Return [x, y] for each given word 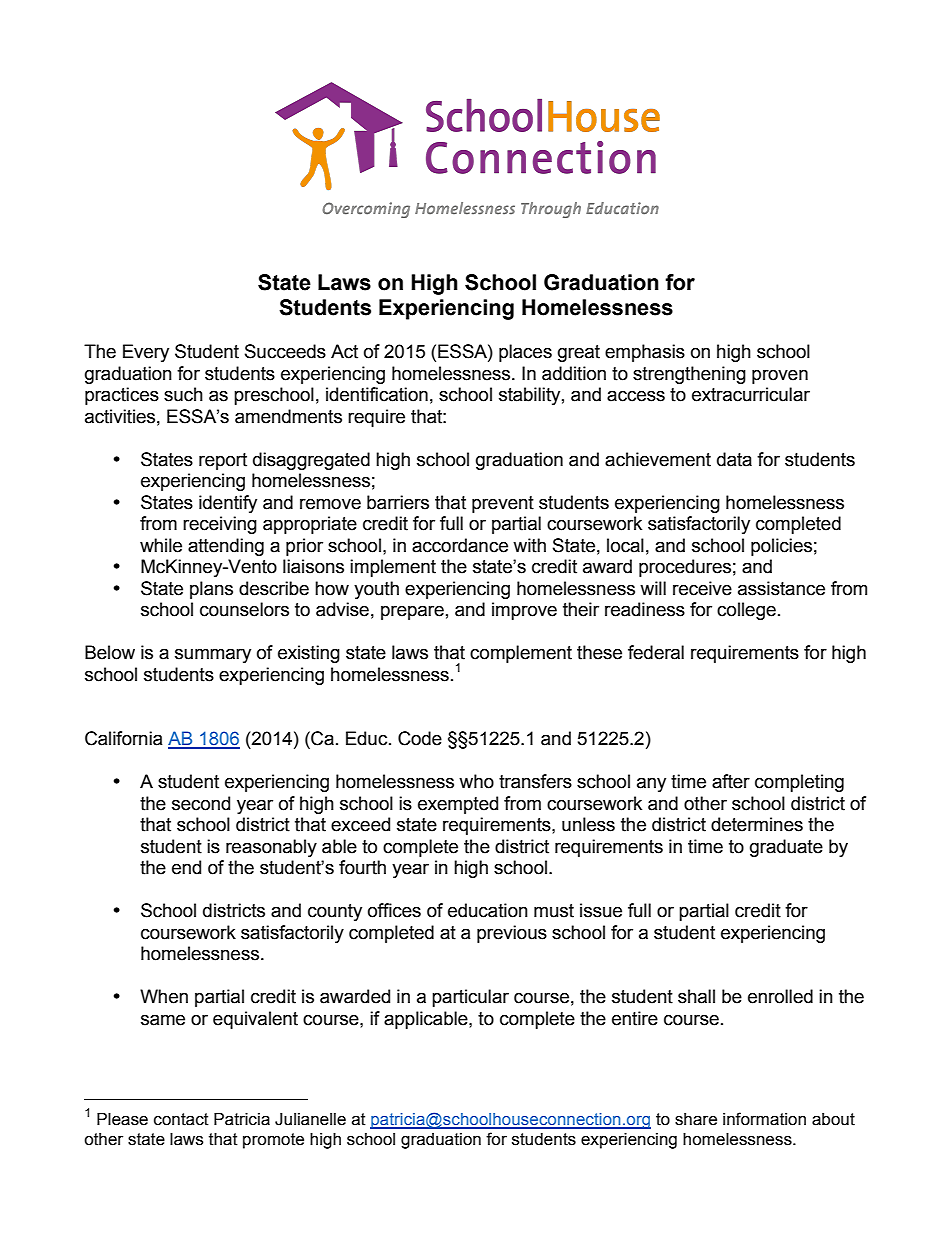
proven [780, 376]
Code [420, 738]
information [764, 1119]
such [183, 394]
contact [181, 1119]
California [124, 738]
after [731, 781]
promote [273, 1141]
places [525, 353]
